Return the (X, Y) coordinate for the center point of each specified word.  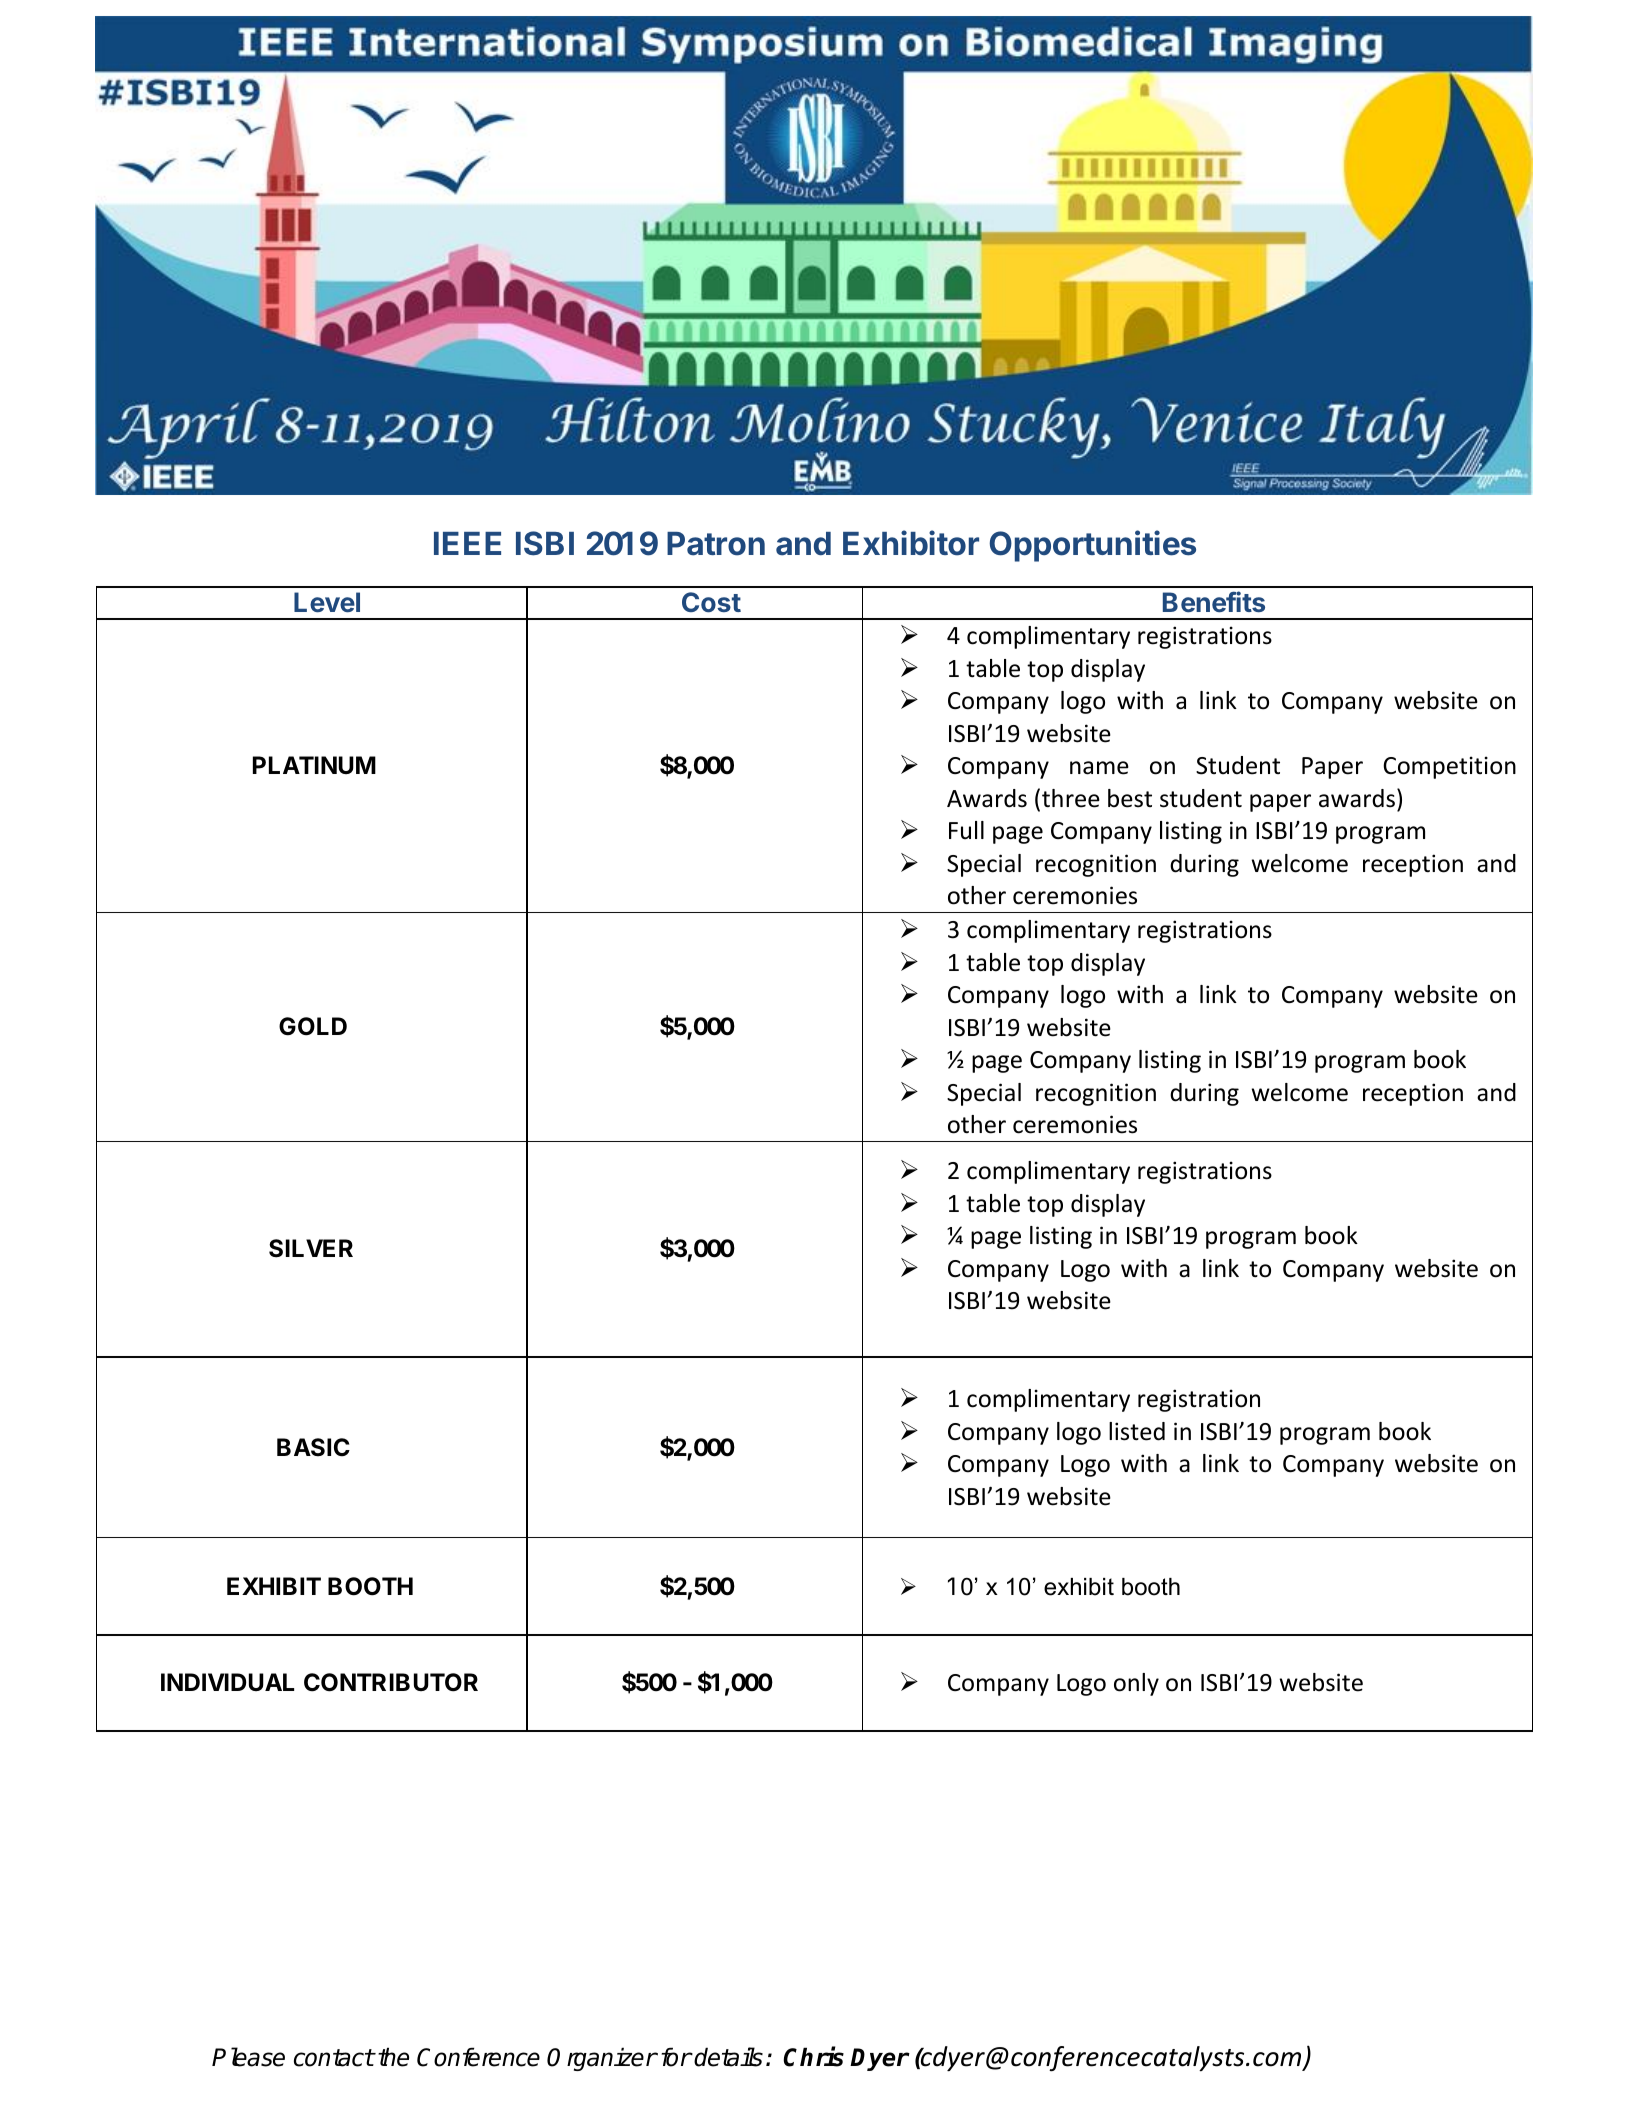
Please (248, 2057)
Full (966, 830)
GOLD (313, 1026)
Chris (813, 2057)
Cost (711, 602)
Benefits (1214, 602)
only (1136, 1684)
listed (1137, 1431)
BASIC (313, 1447)
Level (327, 602)
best (1130, 798)
